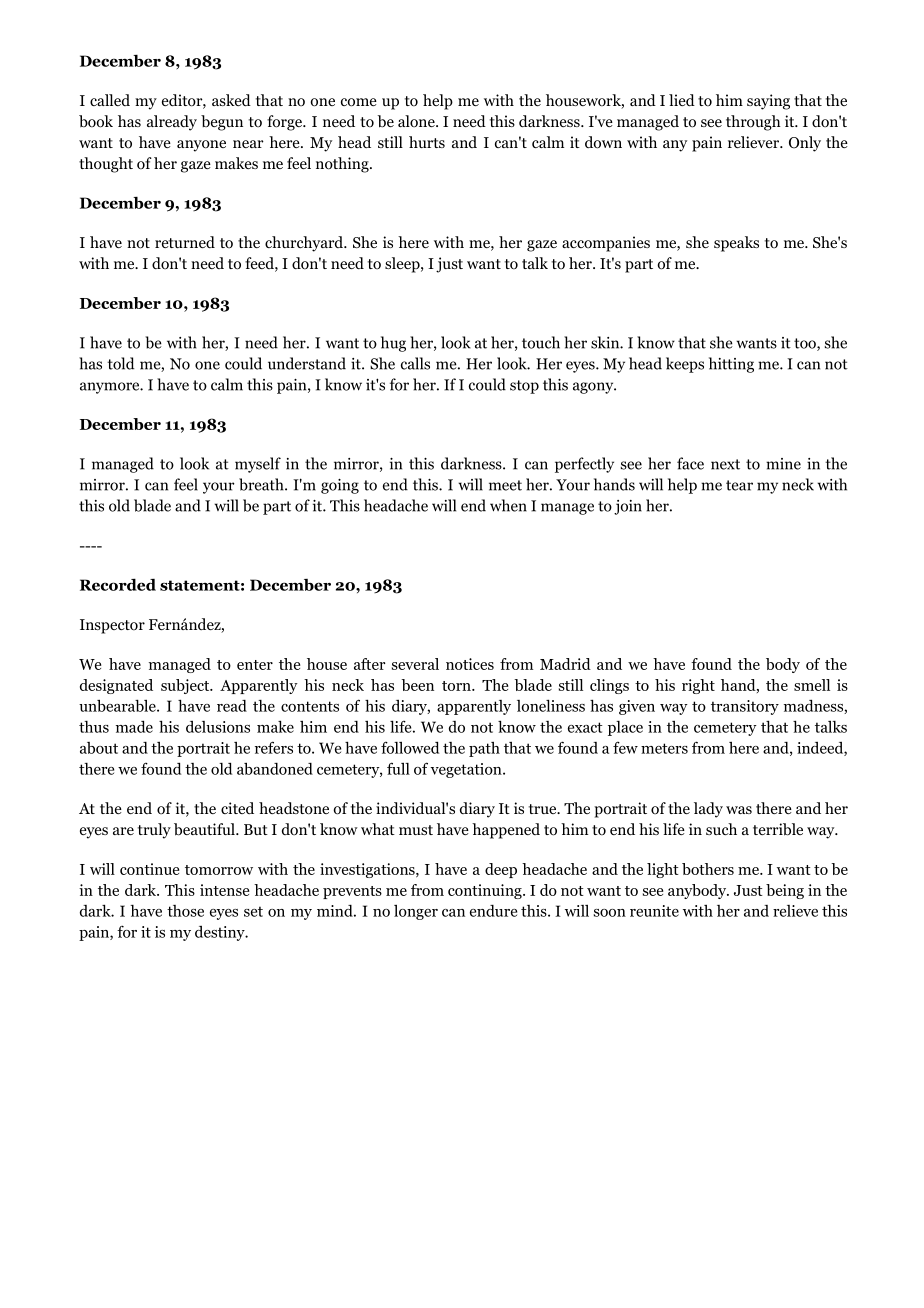  Describe the element at coordinates (222, 123) in the page. I see `begun` at that location.
